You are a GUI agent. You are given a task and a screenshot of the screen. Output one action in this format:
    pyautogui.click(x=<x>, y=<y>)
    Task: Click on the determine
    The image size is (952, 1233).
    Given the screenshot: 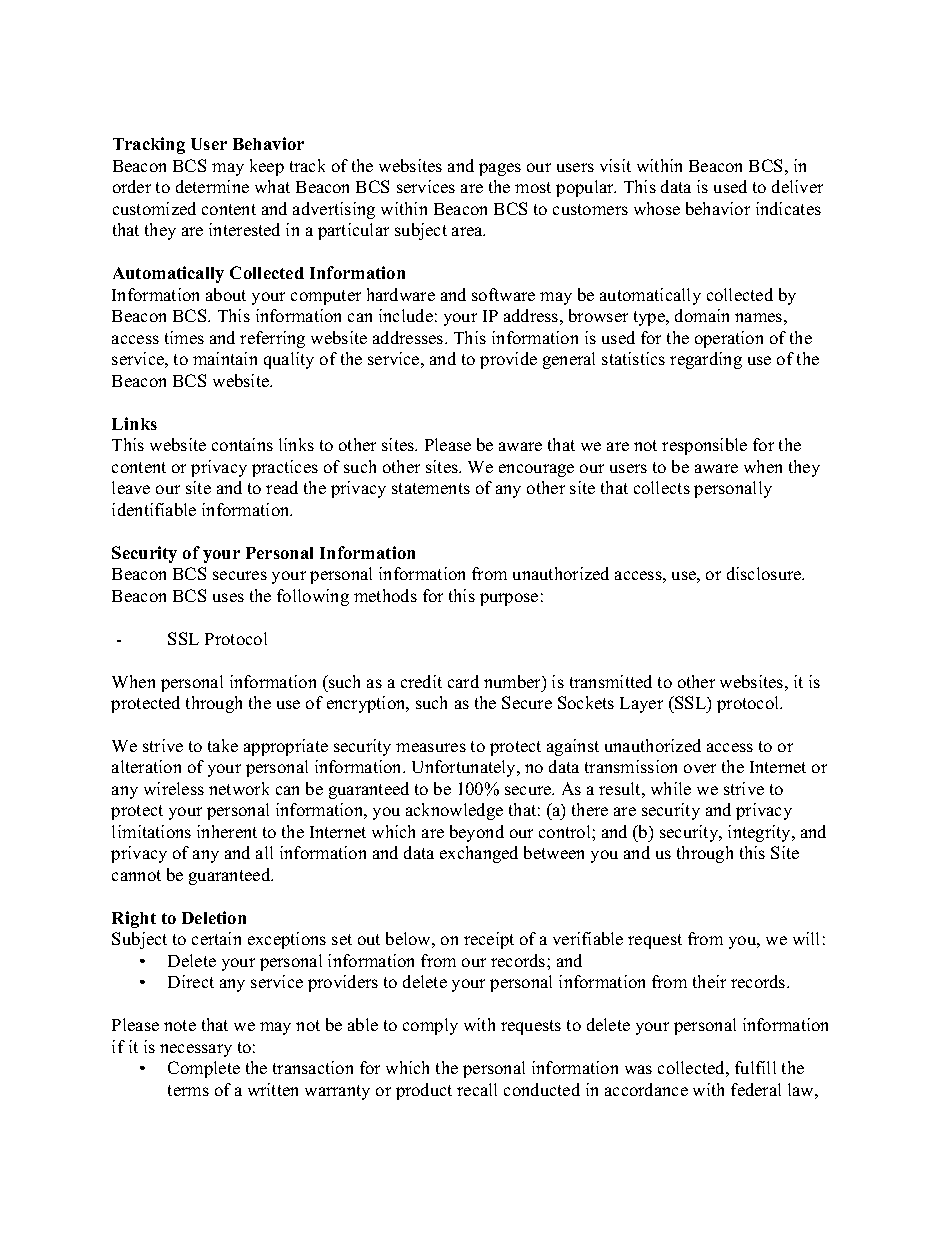 What is the action you would take?
    pyautogui.click(x=212, y=186)
